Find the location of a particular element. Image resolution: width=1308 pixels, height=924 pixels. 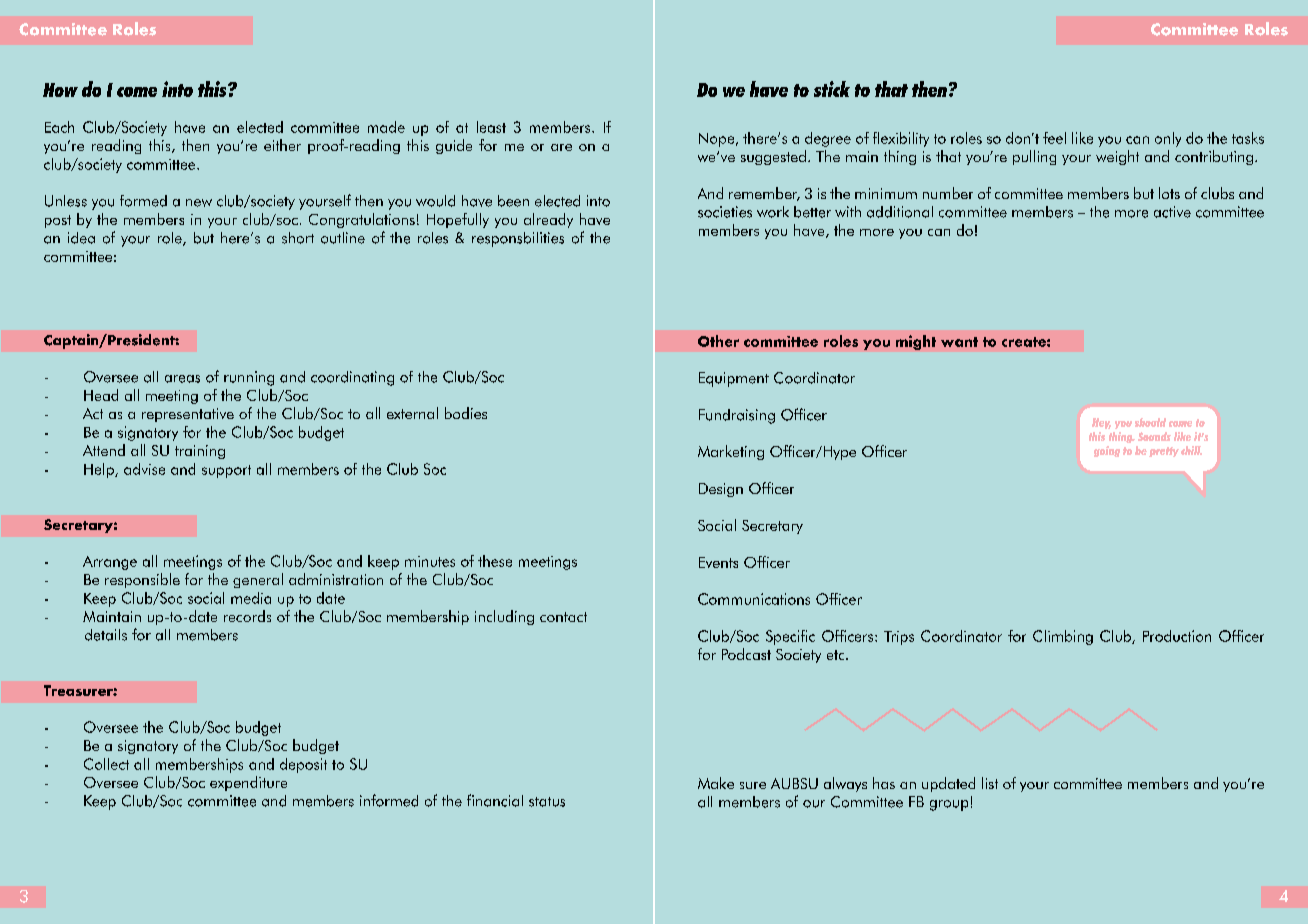

general is located at coordinates (258, 580).
